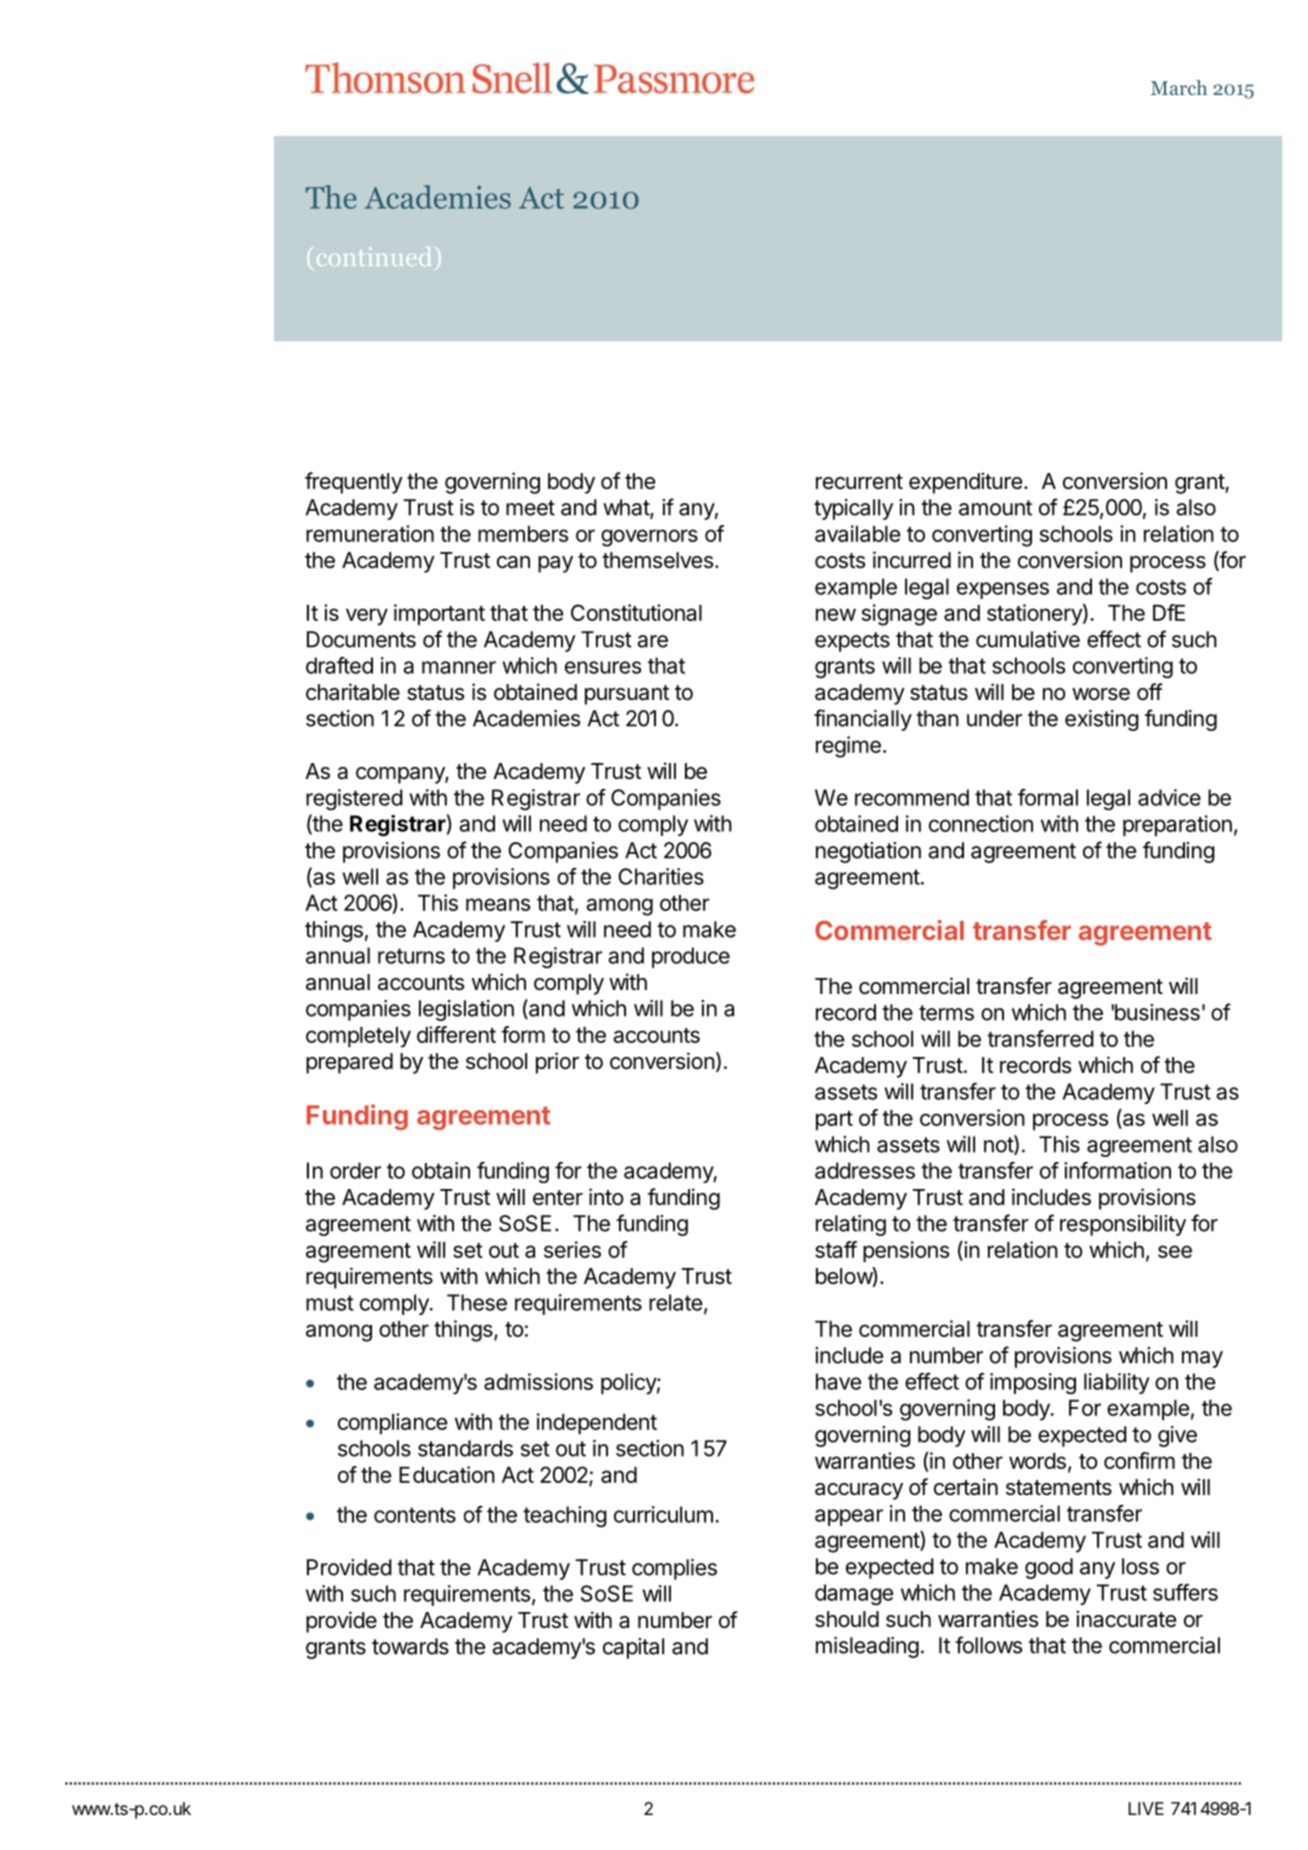 Image resolution: width=1308 pixels, height=1850 pixels. What do you see at coordinates (859, 482) in the document?
I see `recurrent` at bounding box center [859, 482].
